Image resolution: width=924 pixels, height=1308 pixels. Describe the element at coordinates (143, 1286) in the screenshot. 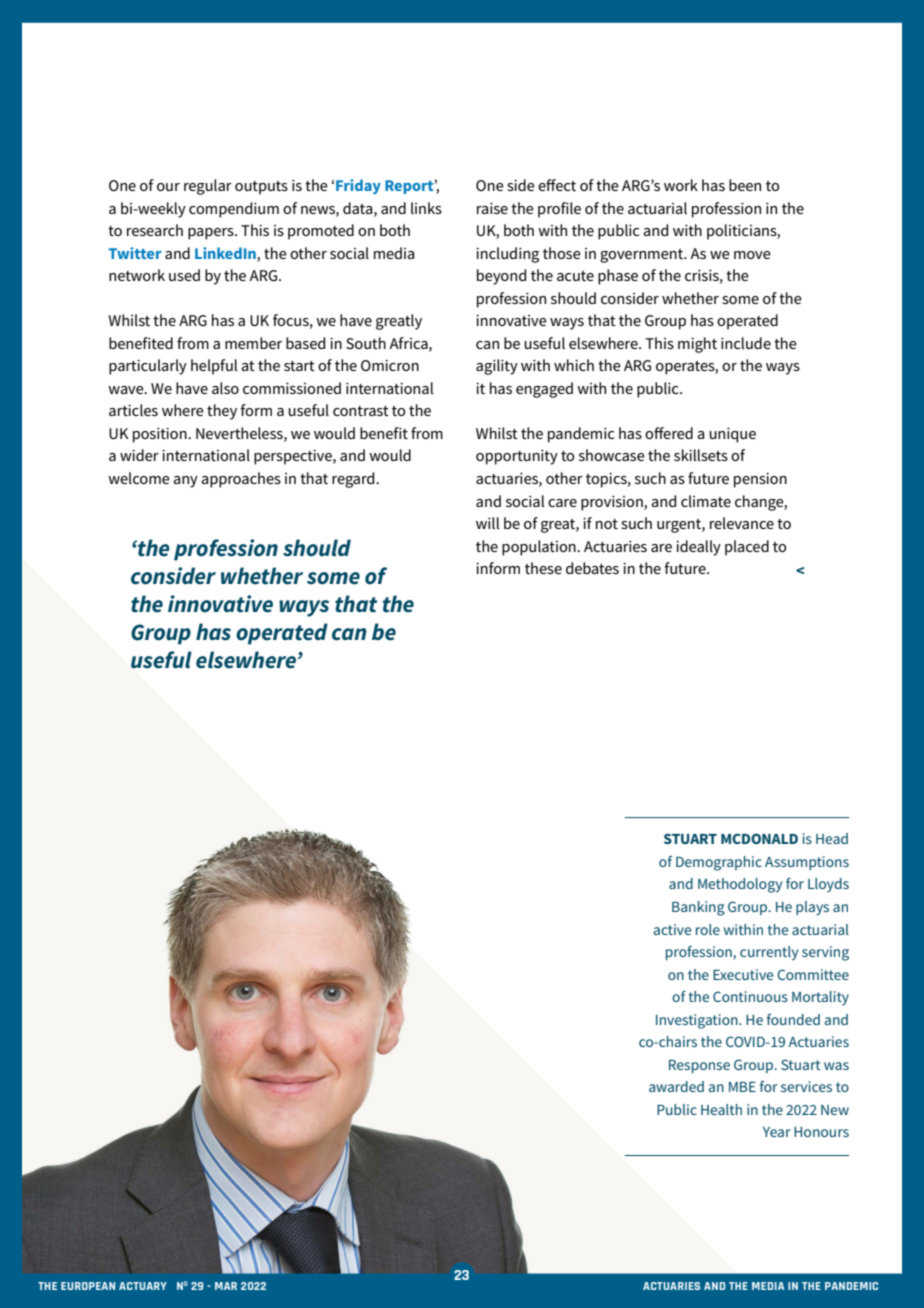

I see `ACTUARY` at that location.
